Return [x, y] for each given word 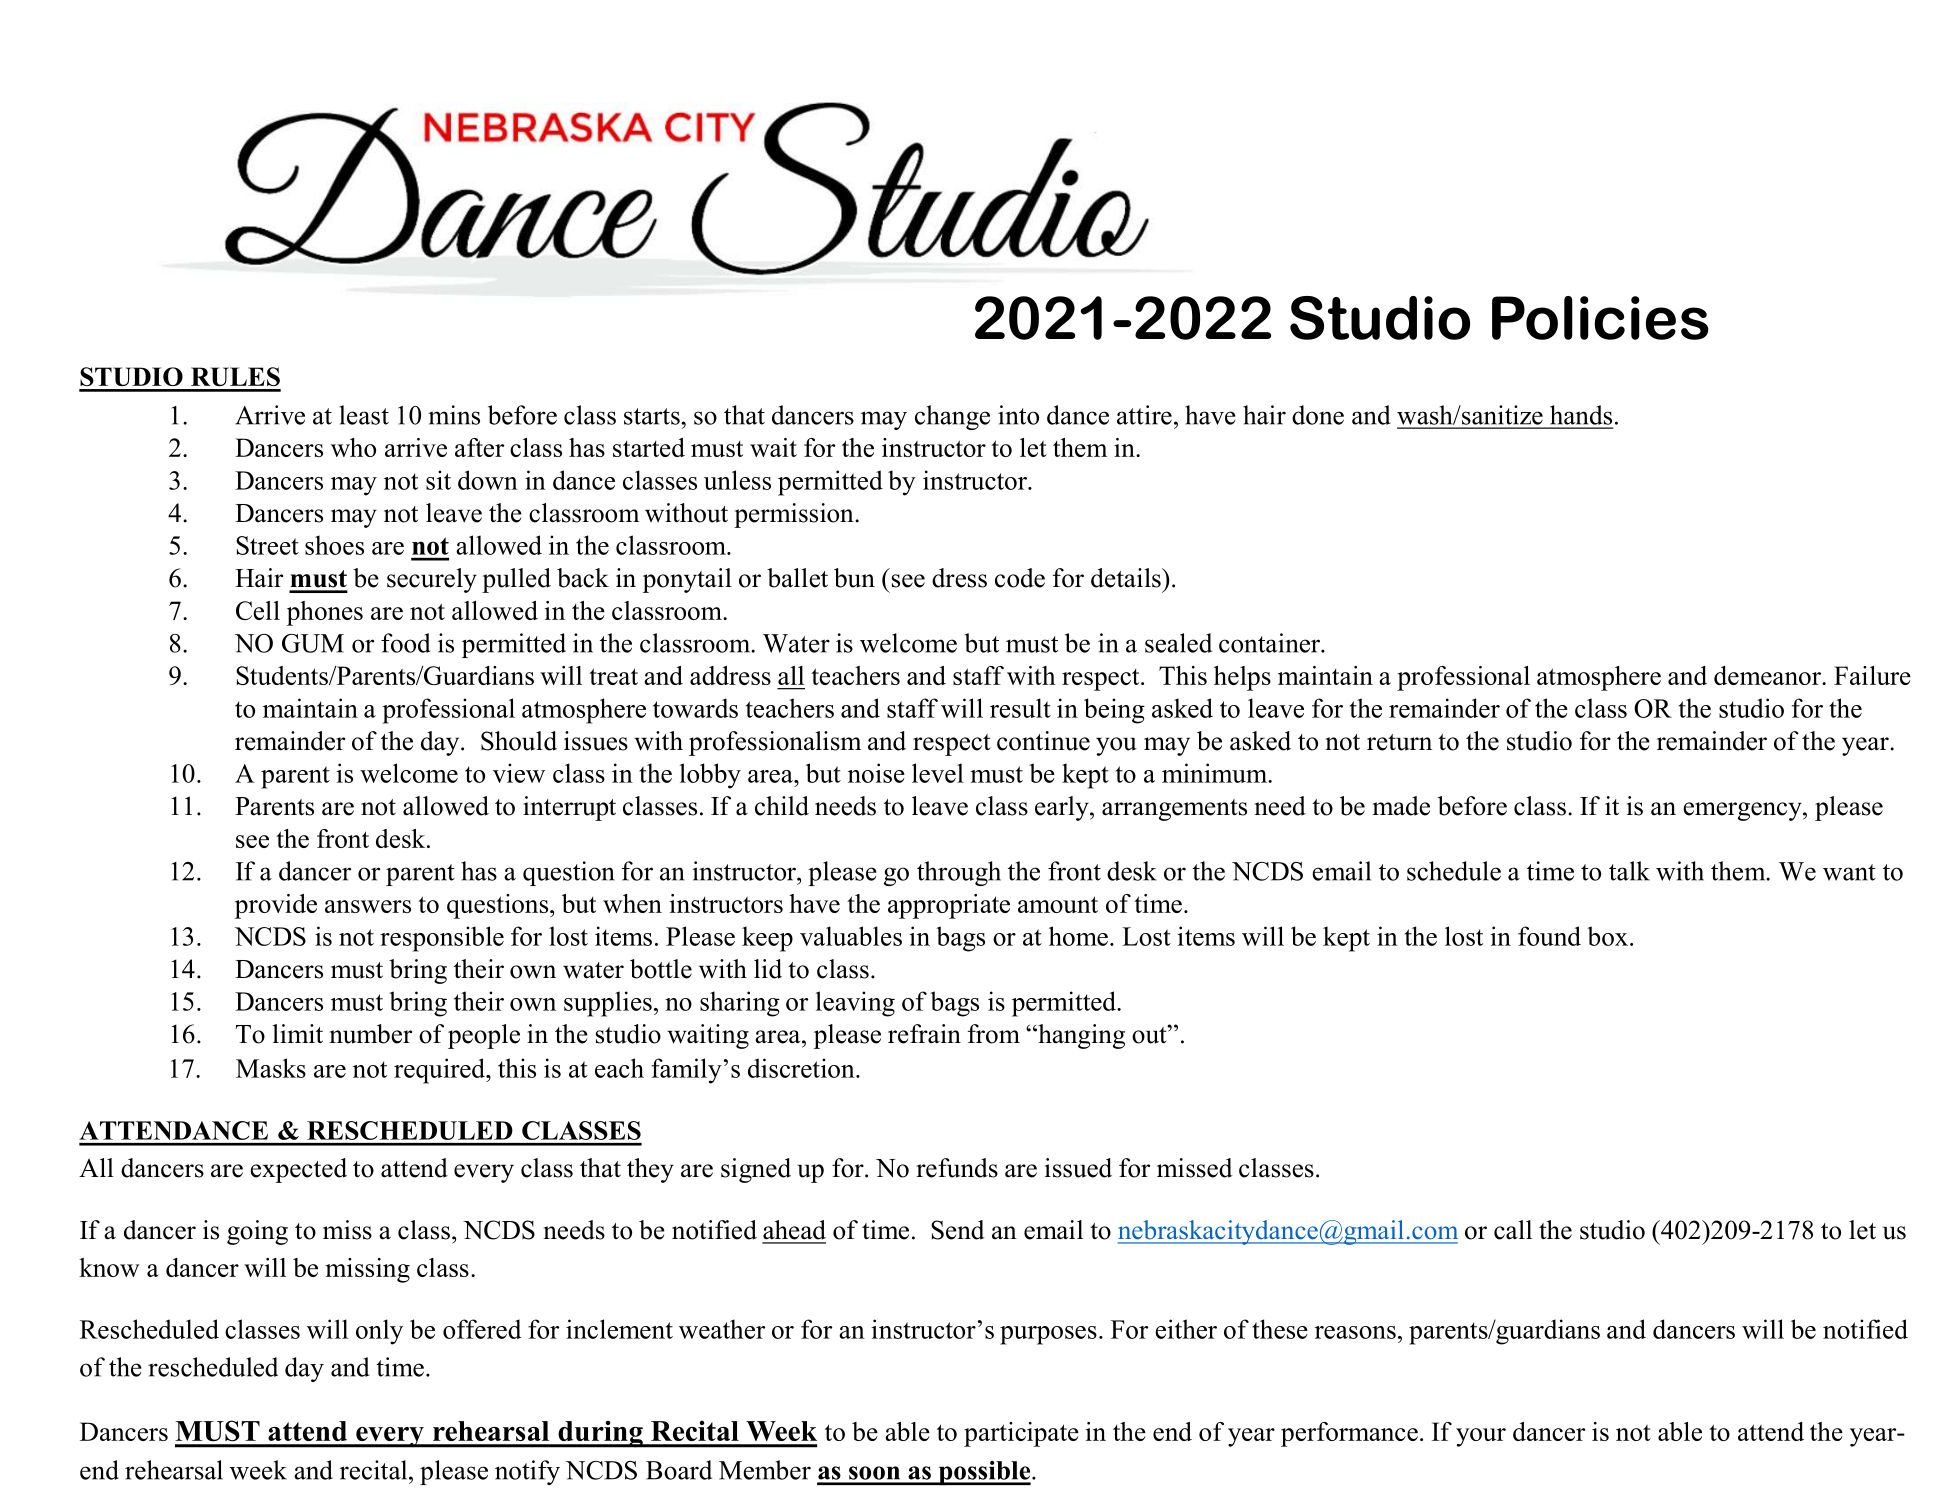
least [364, 415]
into [1018, 415]
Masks [271, 1068]
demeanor [1768, 675]
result [1020, 708]
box [1609, 936]
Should [519, 741]
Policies [1600, 318]
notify [527, 1472]
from [994, 1034]
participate [1021, 1434]
